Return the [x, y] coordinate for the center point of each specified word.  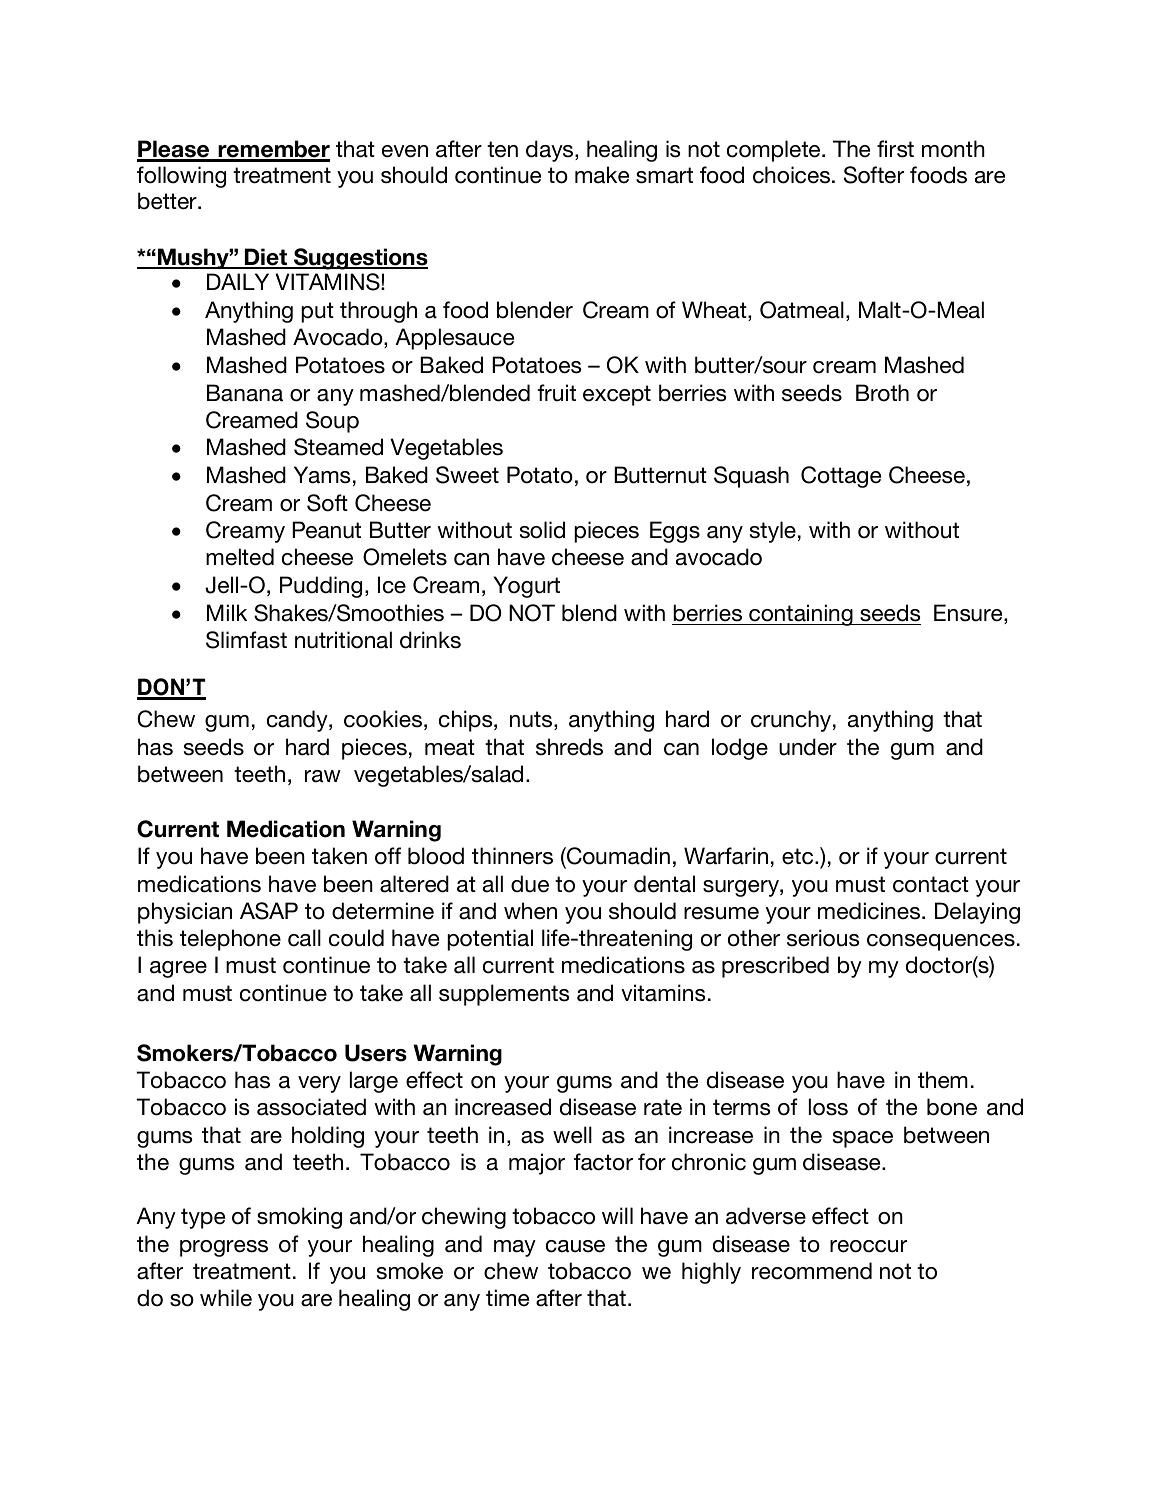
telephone [230, 940]
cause [575, 1246]
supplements [504, 995]
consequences [941, 942]
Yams [322, 475]
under [808, 747]
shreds [569, 747]
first [895, 149]
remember [273, 150]
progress [224, 1248]
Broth [882, 393]
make [602, 175]
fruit [556, 393]
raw [323, 776]
